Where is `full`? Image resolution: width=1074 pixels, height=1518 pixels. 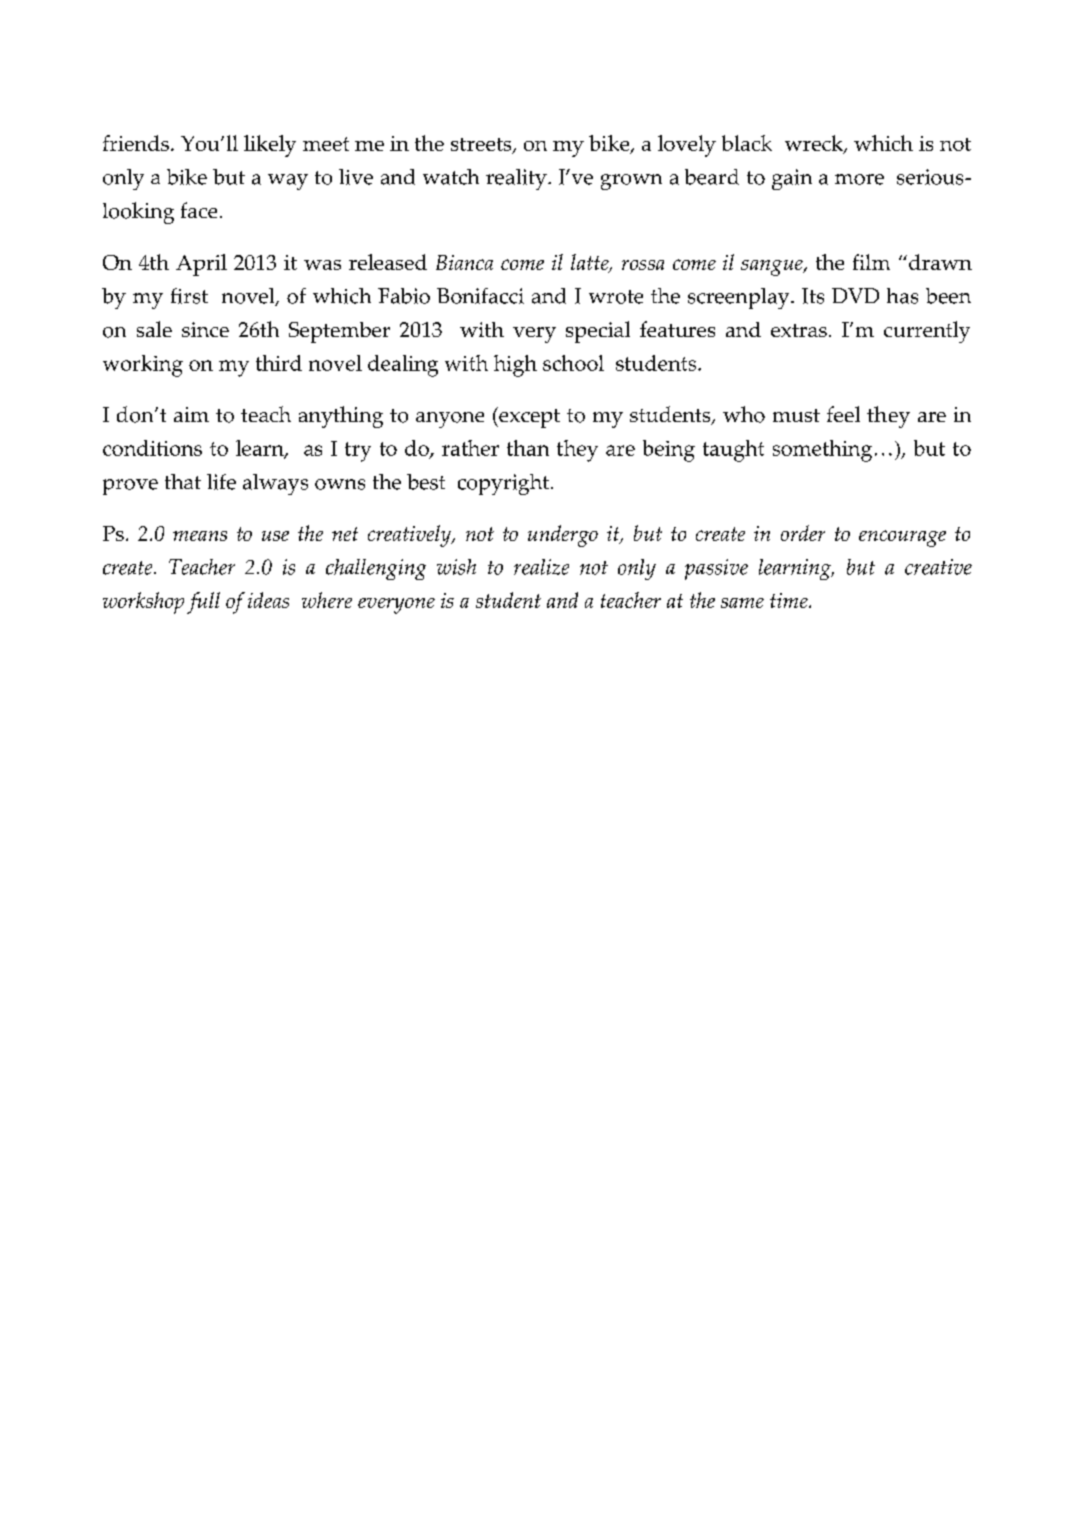 full is located at coordinates (203, 603).
